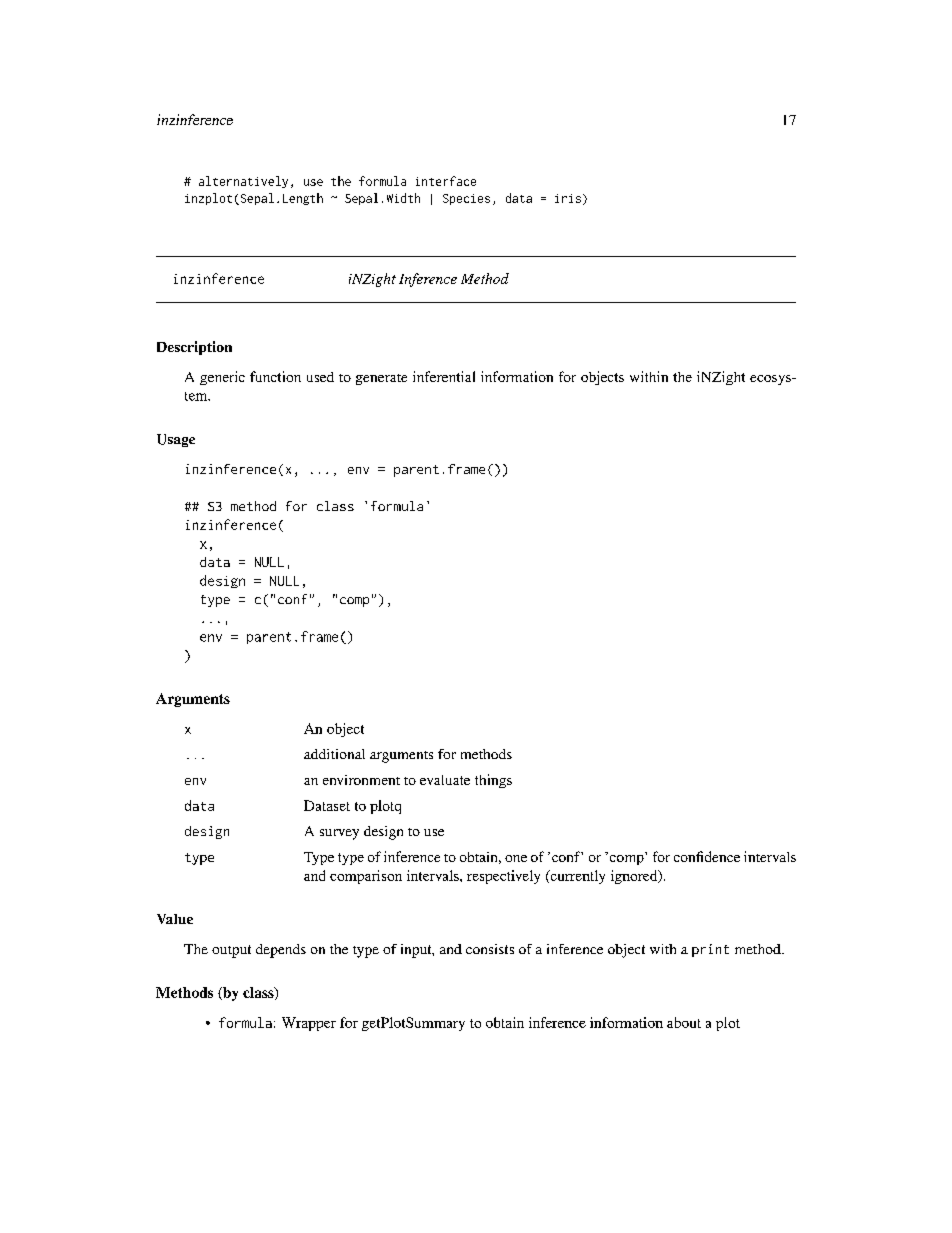  I want to click on output, so click(231, 951).
